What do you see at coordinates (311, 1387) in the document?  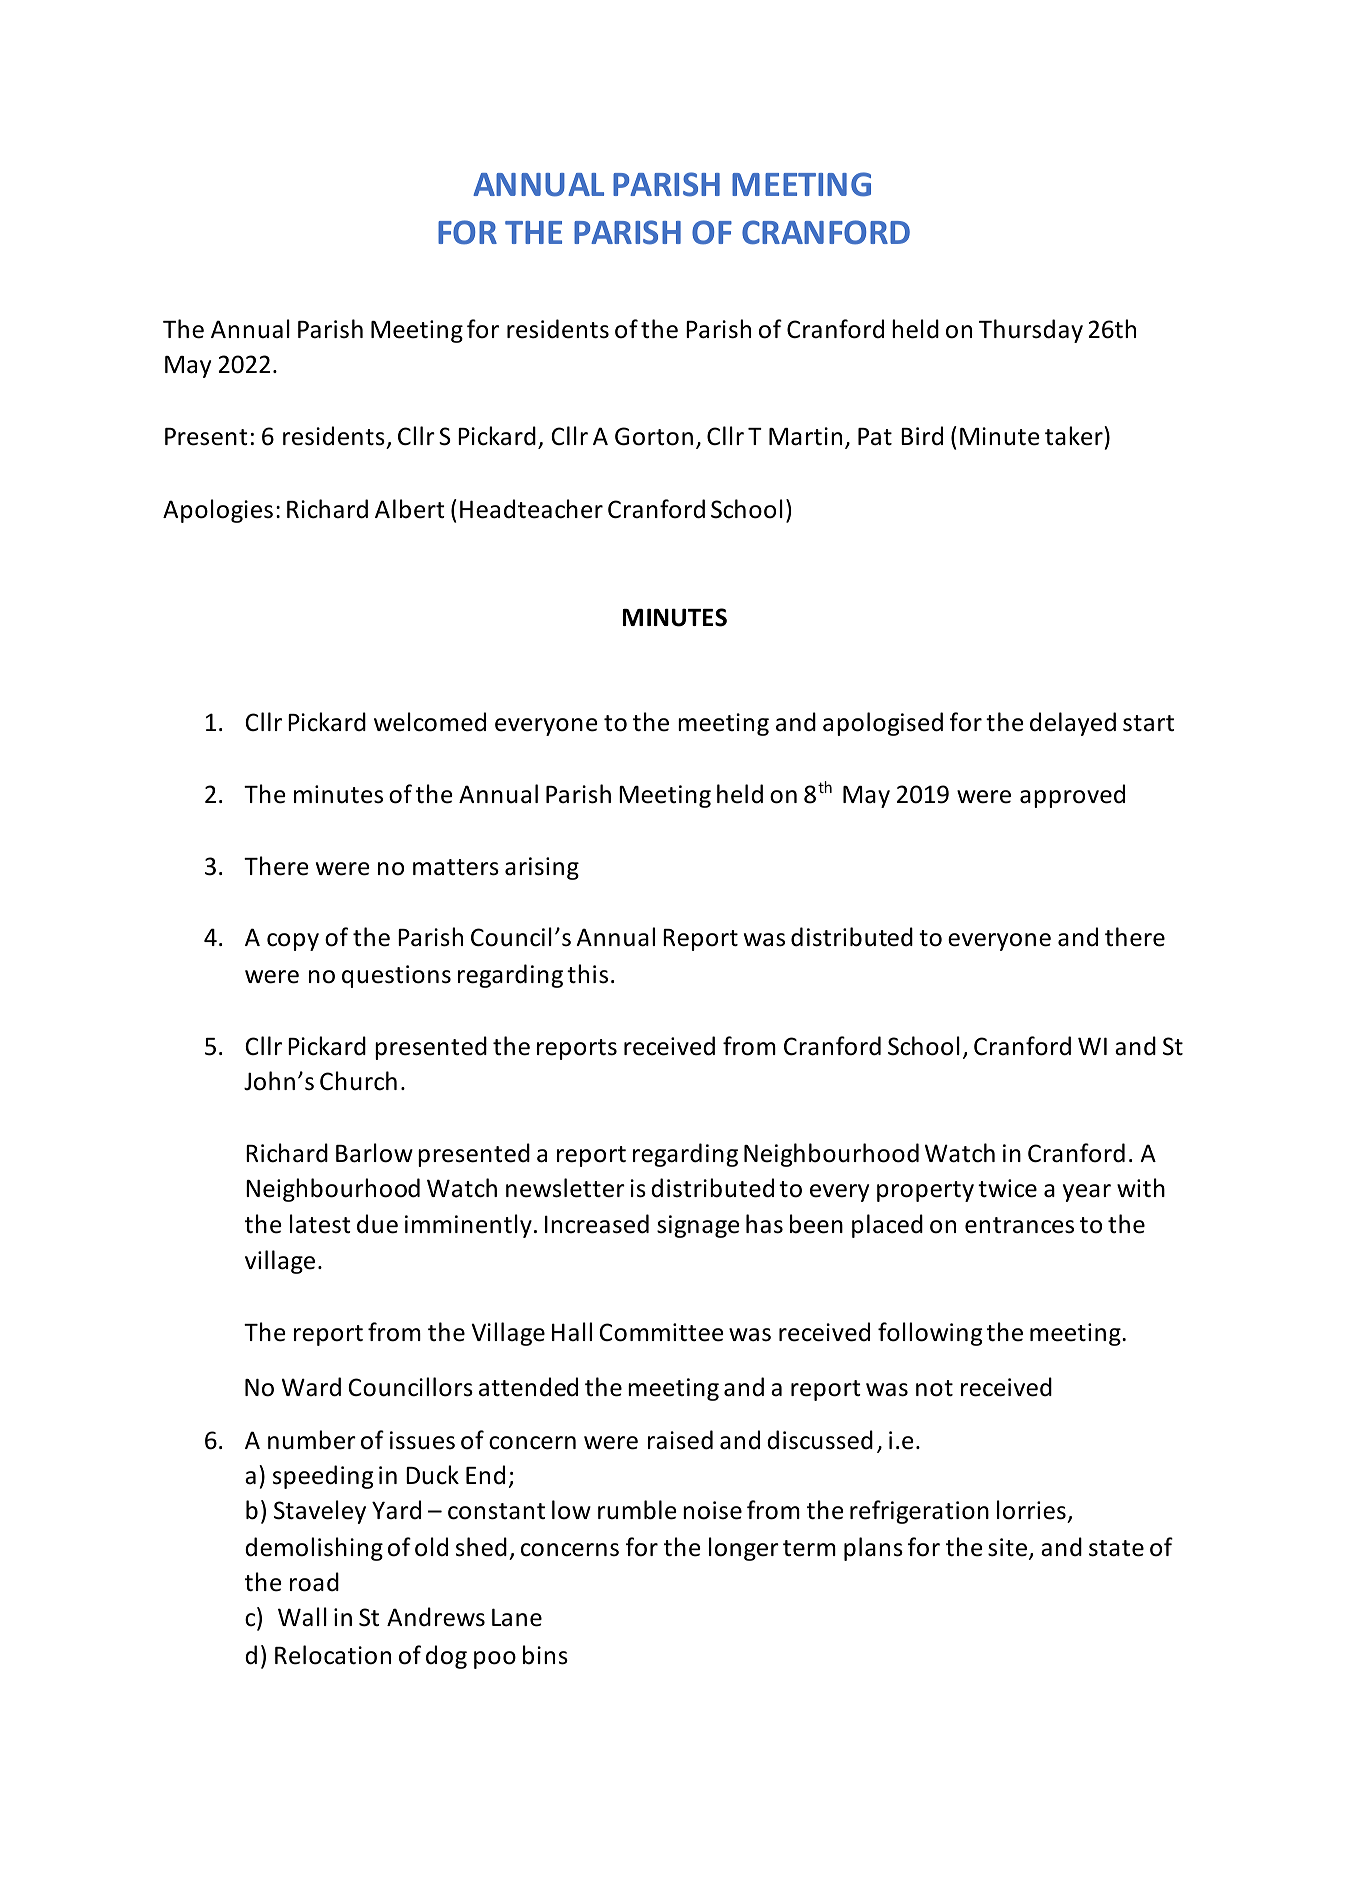 I see `Ward` at bounding box center [311, 1387].
